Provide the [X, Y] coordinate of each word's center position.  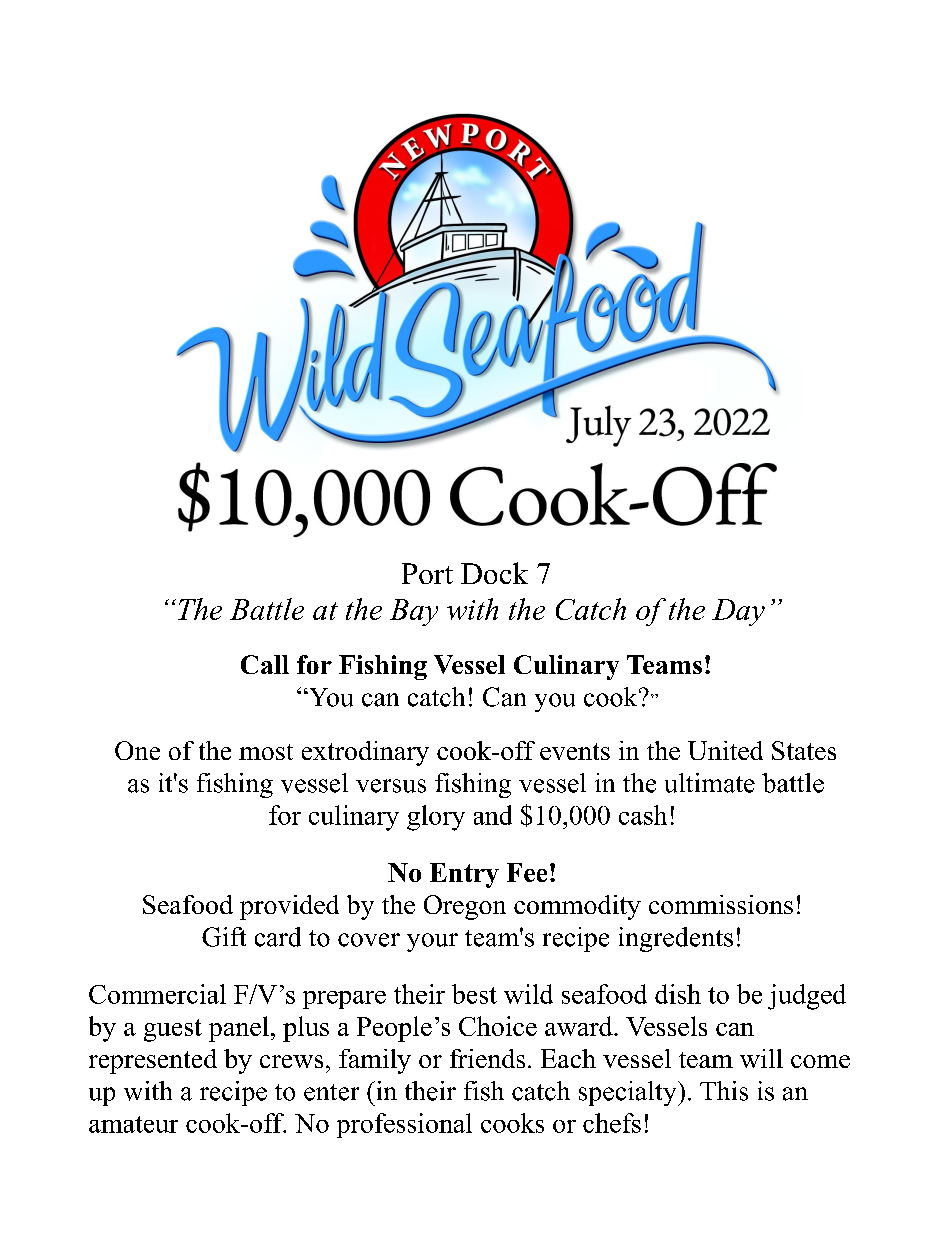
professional [404, 1125]
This [724, 1091]
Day [738, 612]
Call [265, 664]
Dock [494, 573]
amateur [133, 1124]
